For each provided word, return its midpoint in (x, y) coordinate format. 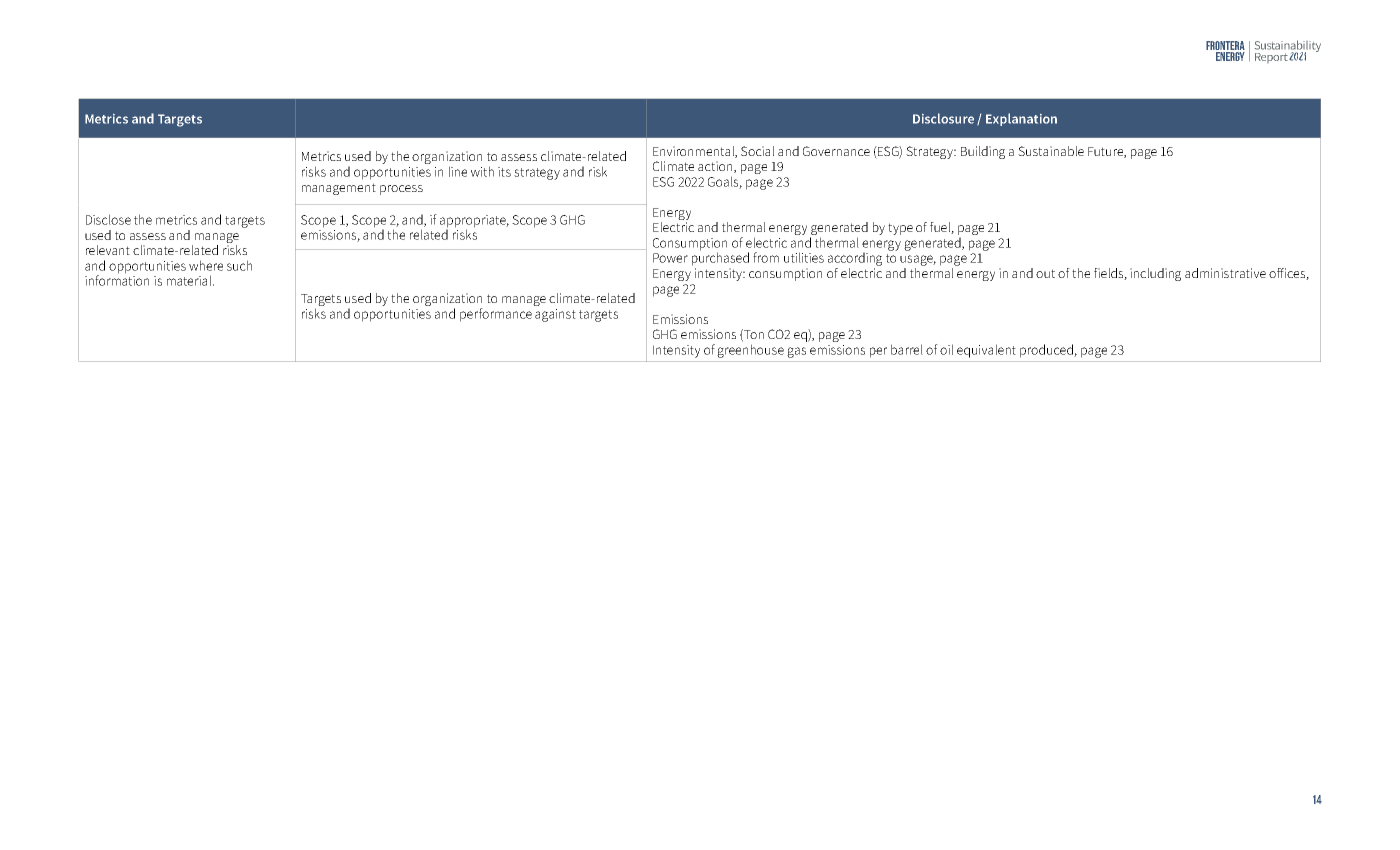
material (190, 280)
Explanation (1021, 119)
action (716, 167)
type (900, 229)
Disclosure (943, 118)
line (458, 171)
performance (496, 315)
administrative (1225, 273)
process (401, 190)
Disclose (108, 219)
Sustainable (1051, 151)
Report (1271, 58)
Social (757, 151)
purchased (720, 258)
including (1155, 274)
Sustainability (1288, 47)
